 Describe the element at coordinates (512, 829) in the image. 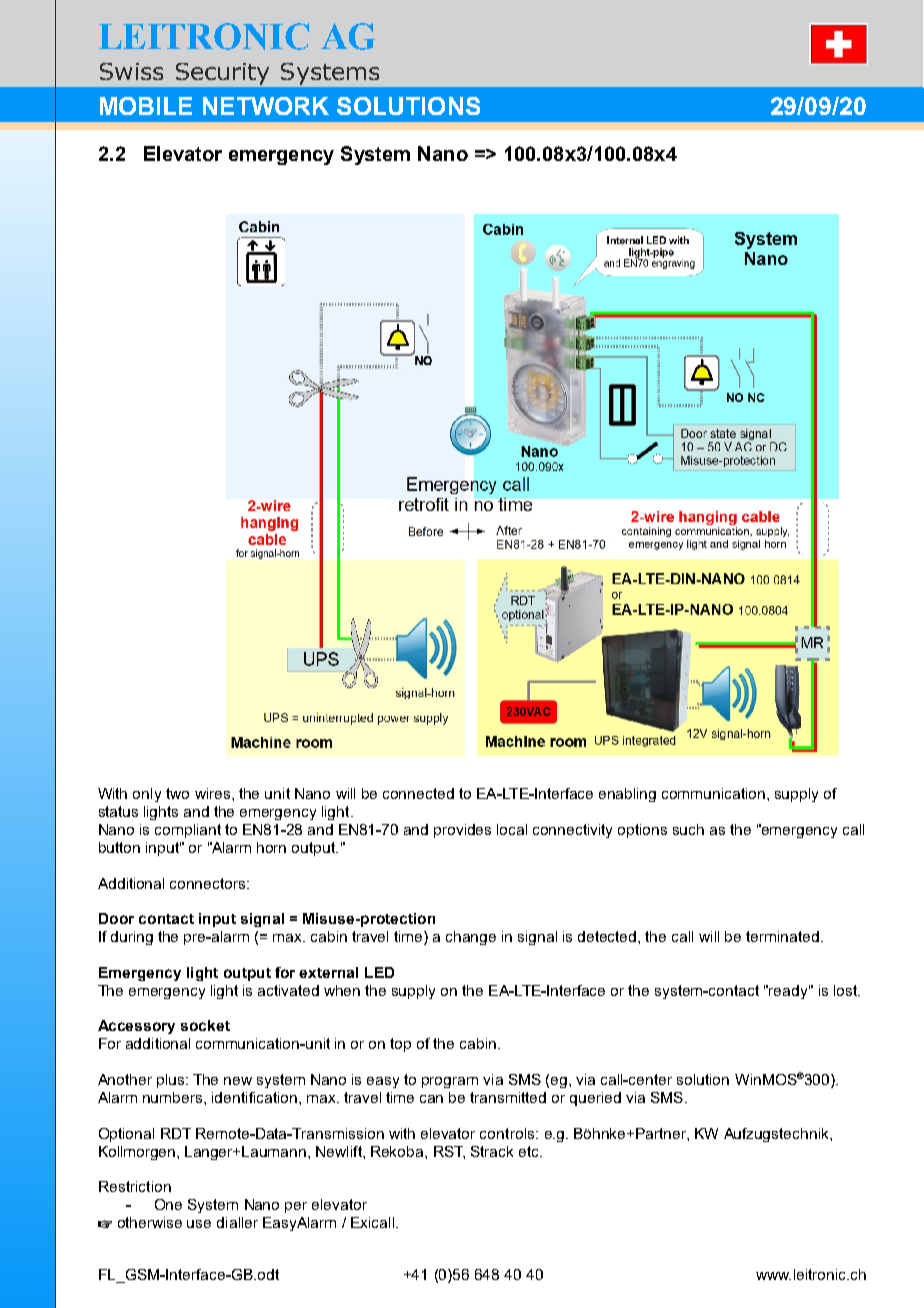

I see `local` at that location.
